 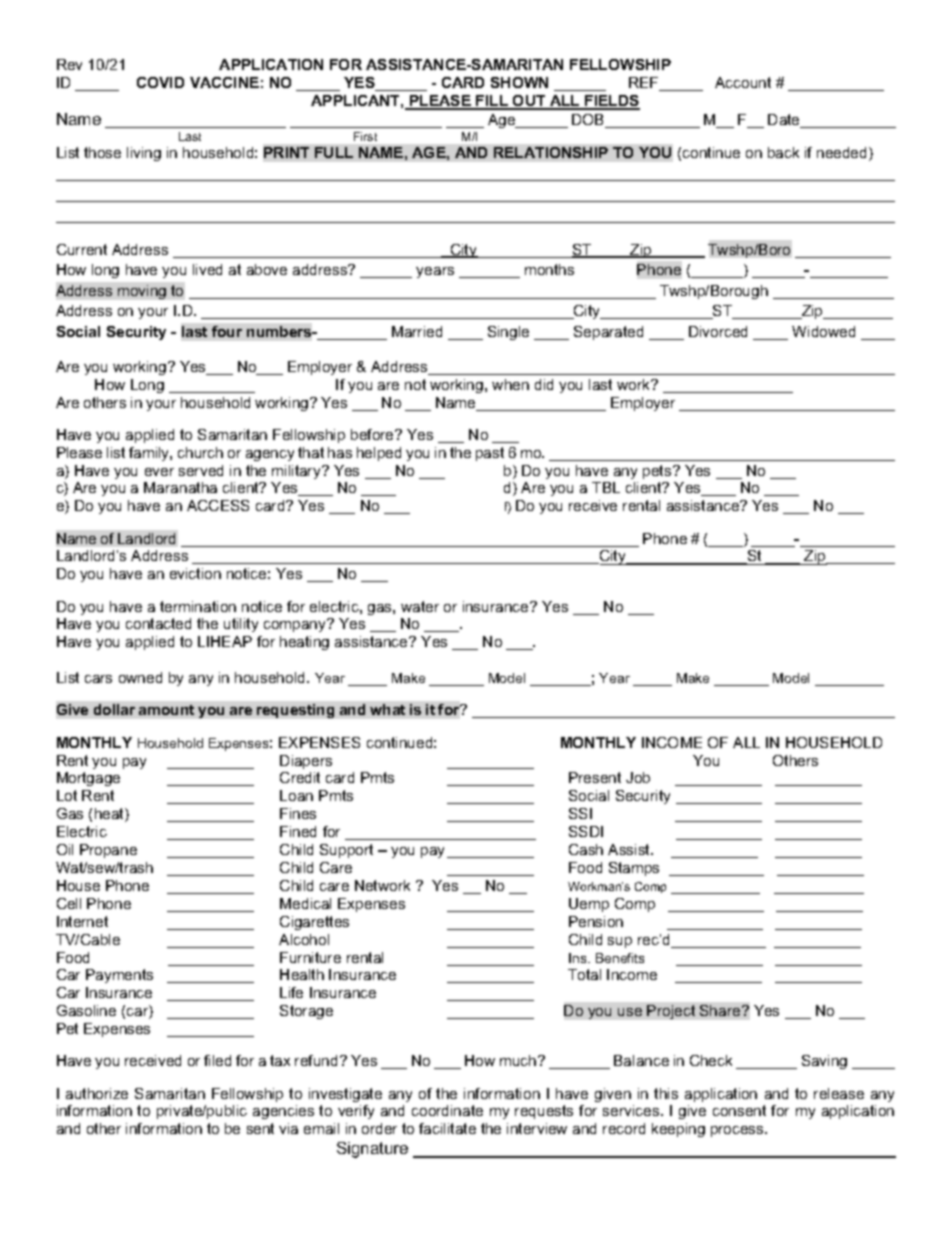 What do you see at coordinates (97, 1093) in the page?
I see `authorize` at bounding box center [97, 1093].
